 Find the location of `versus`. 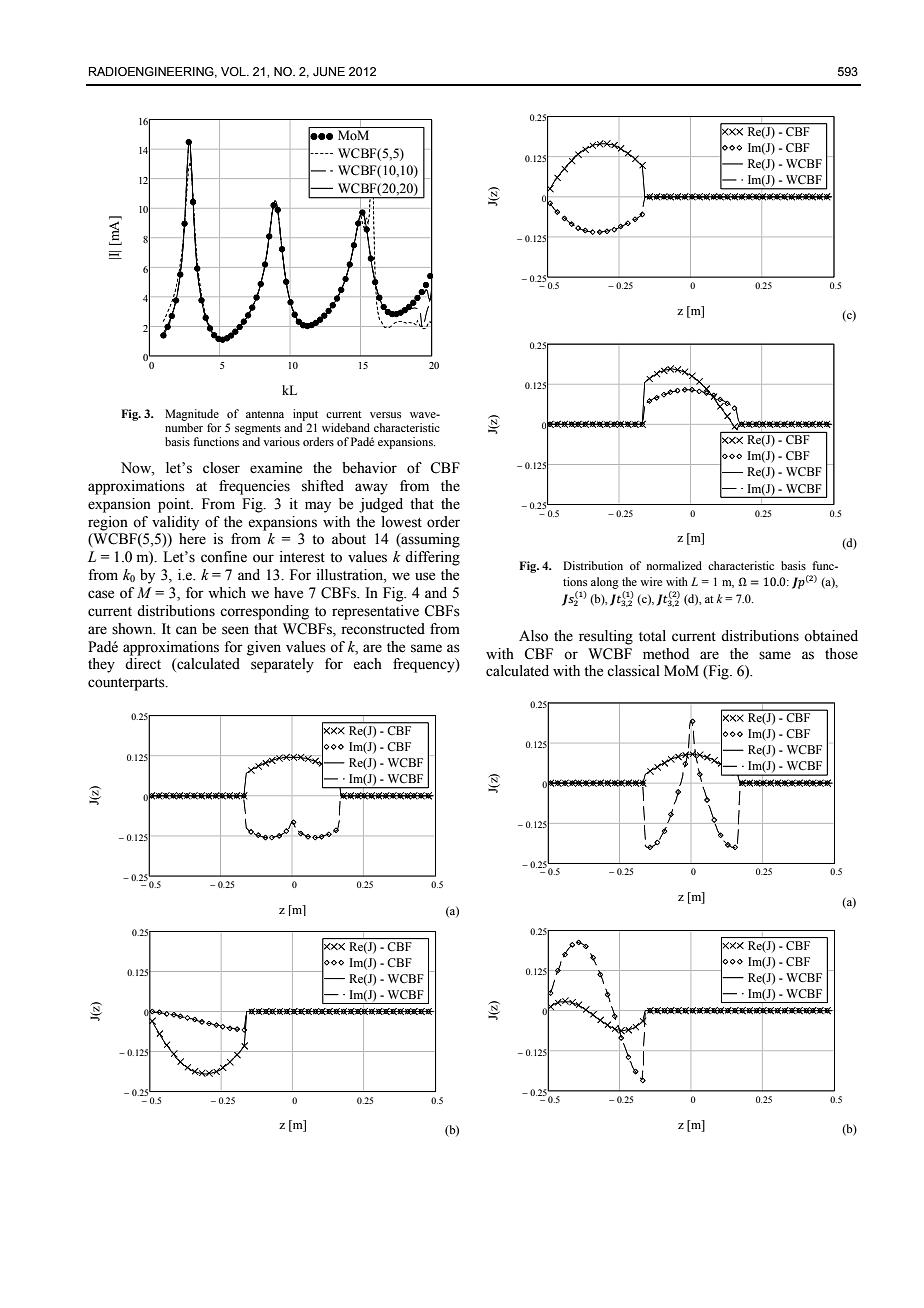

versus is located at coordinates (385, 415).
